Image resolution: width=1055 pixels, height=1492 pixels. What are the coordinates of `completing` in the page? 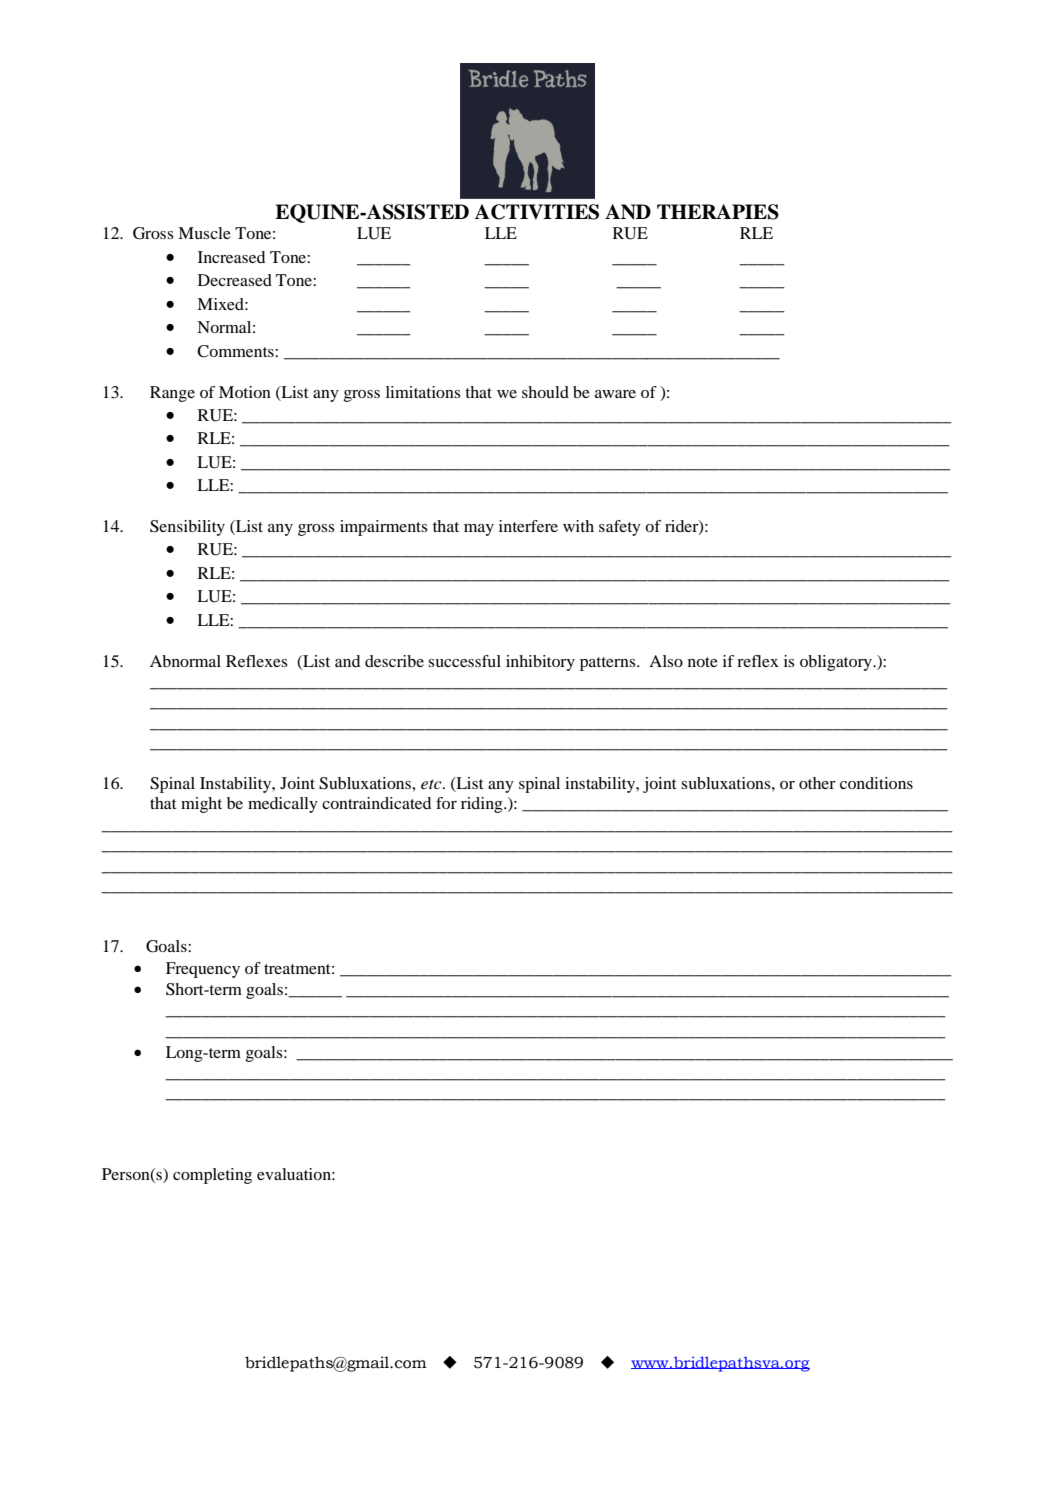 It's located at (212, 1176).
